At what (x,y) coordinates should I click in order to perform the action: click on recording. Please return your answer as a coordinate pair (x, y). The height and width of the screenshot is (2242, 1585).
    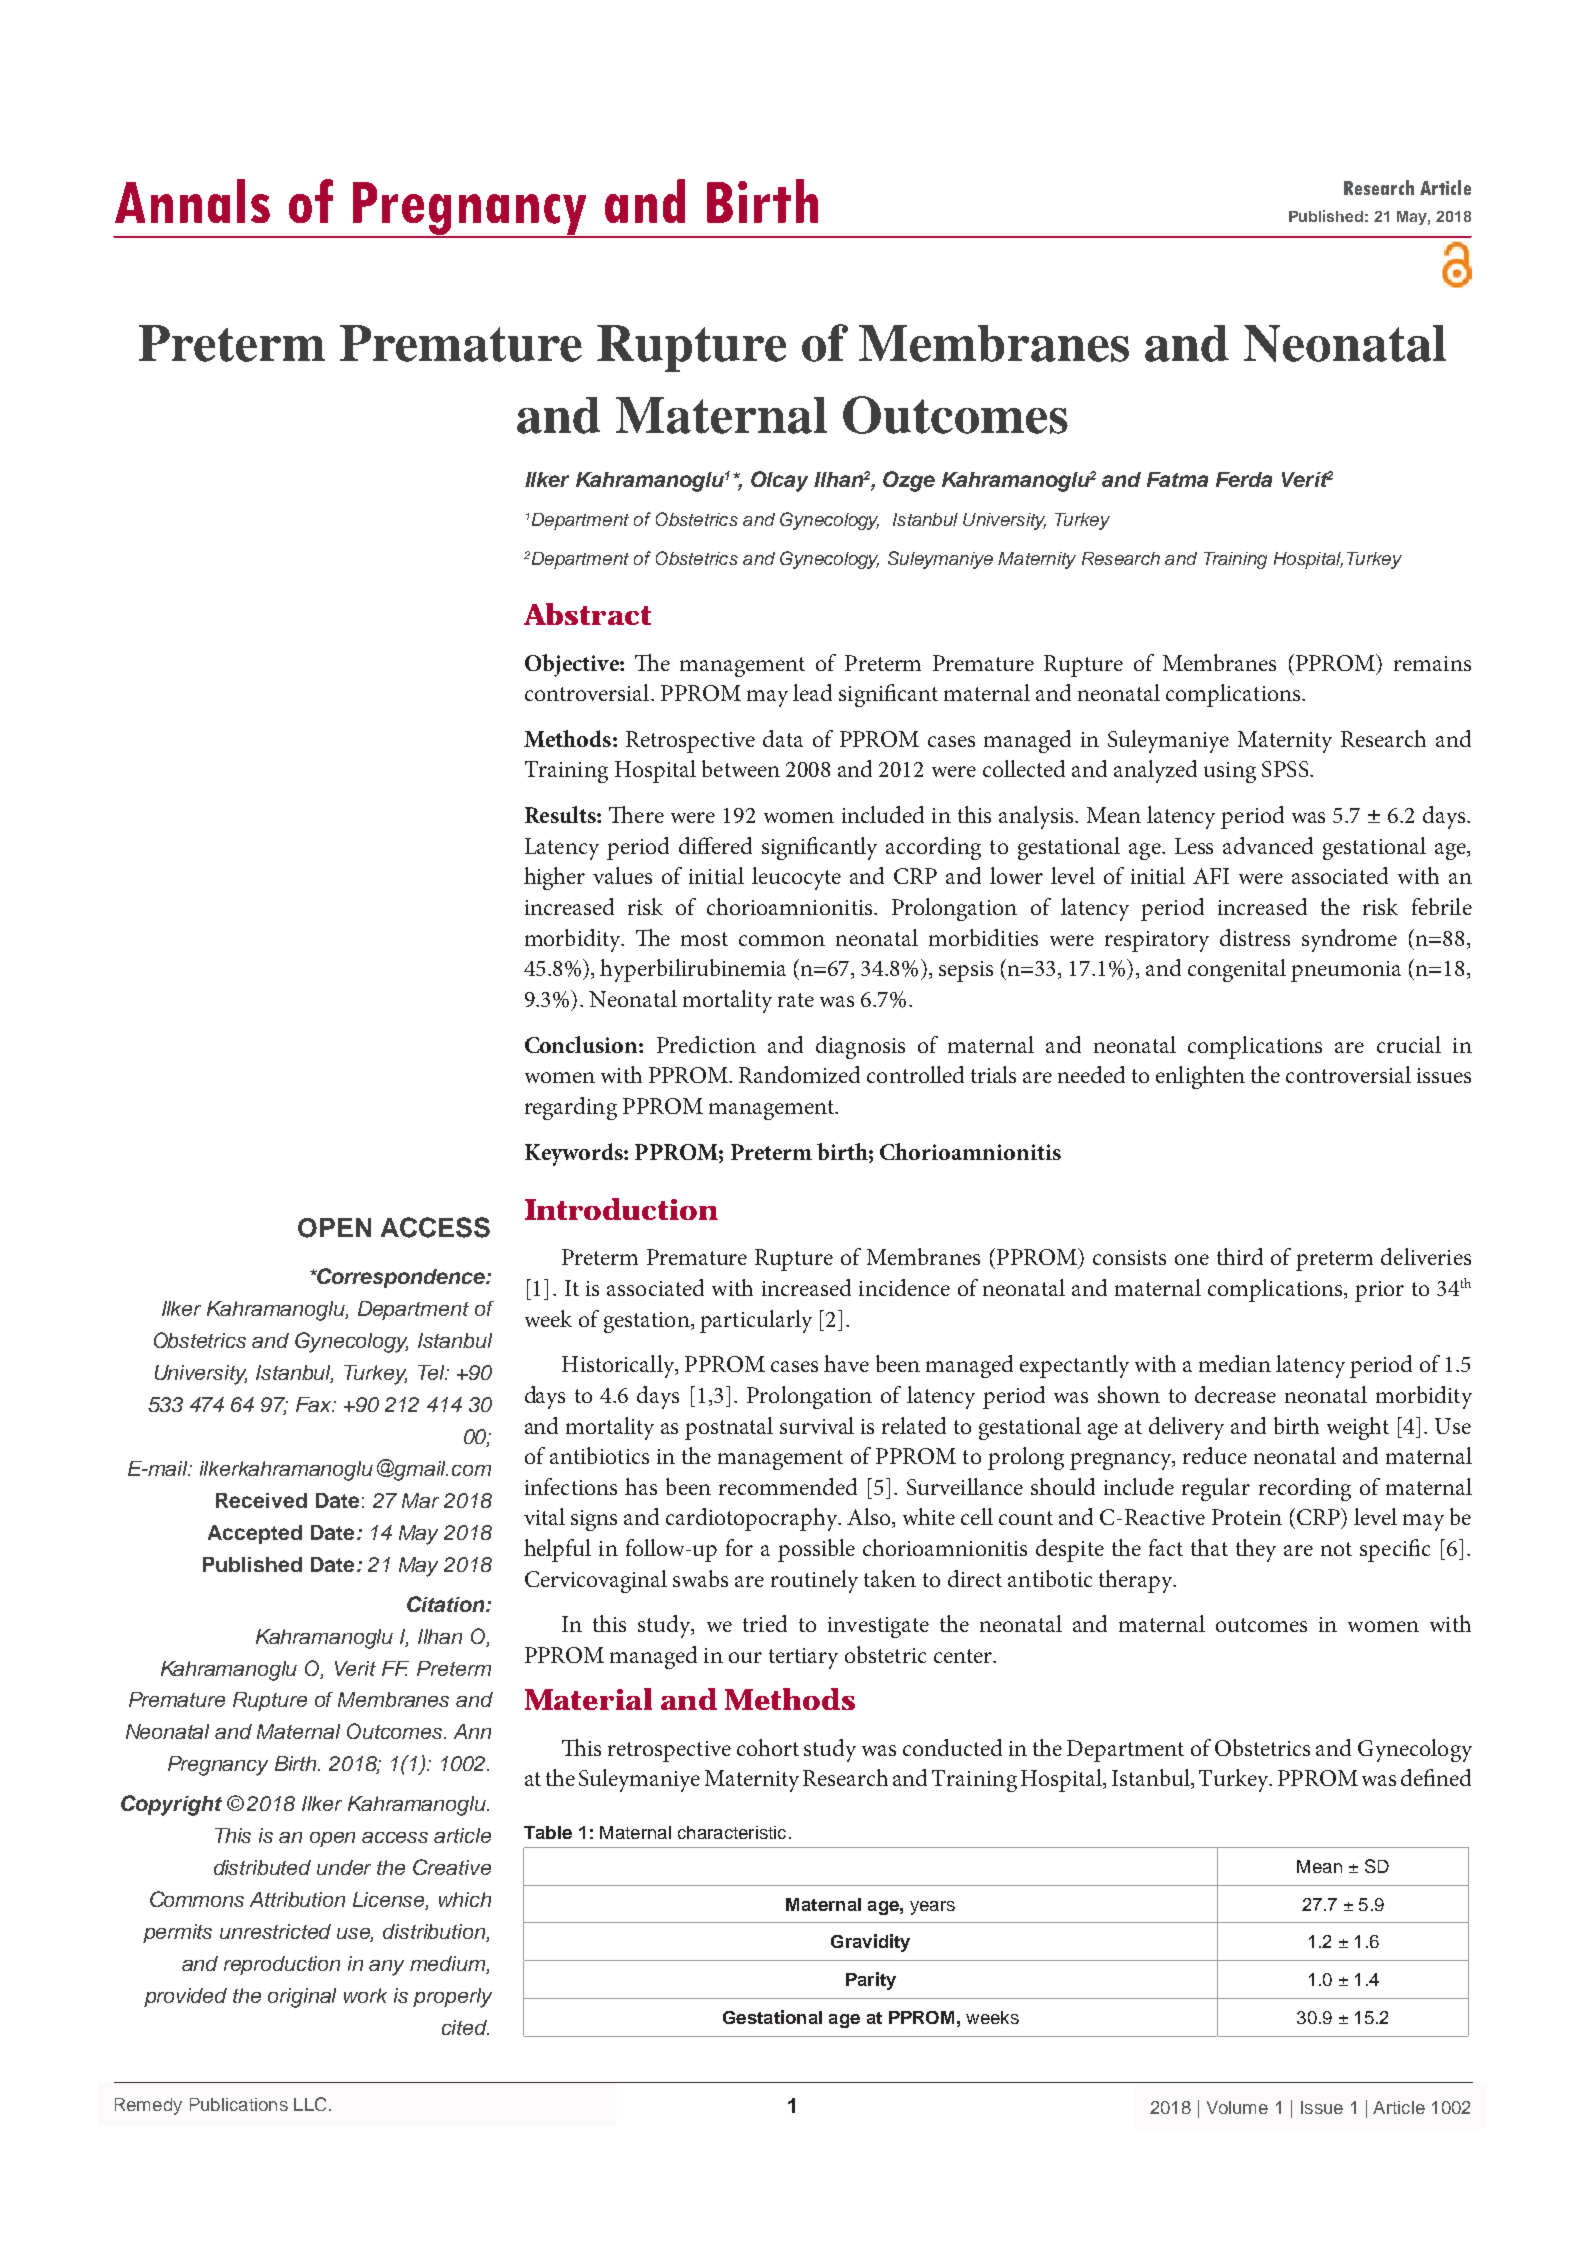
    Looking at the image, I should click on (1305, 1489).
